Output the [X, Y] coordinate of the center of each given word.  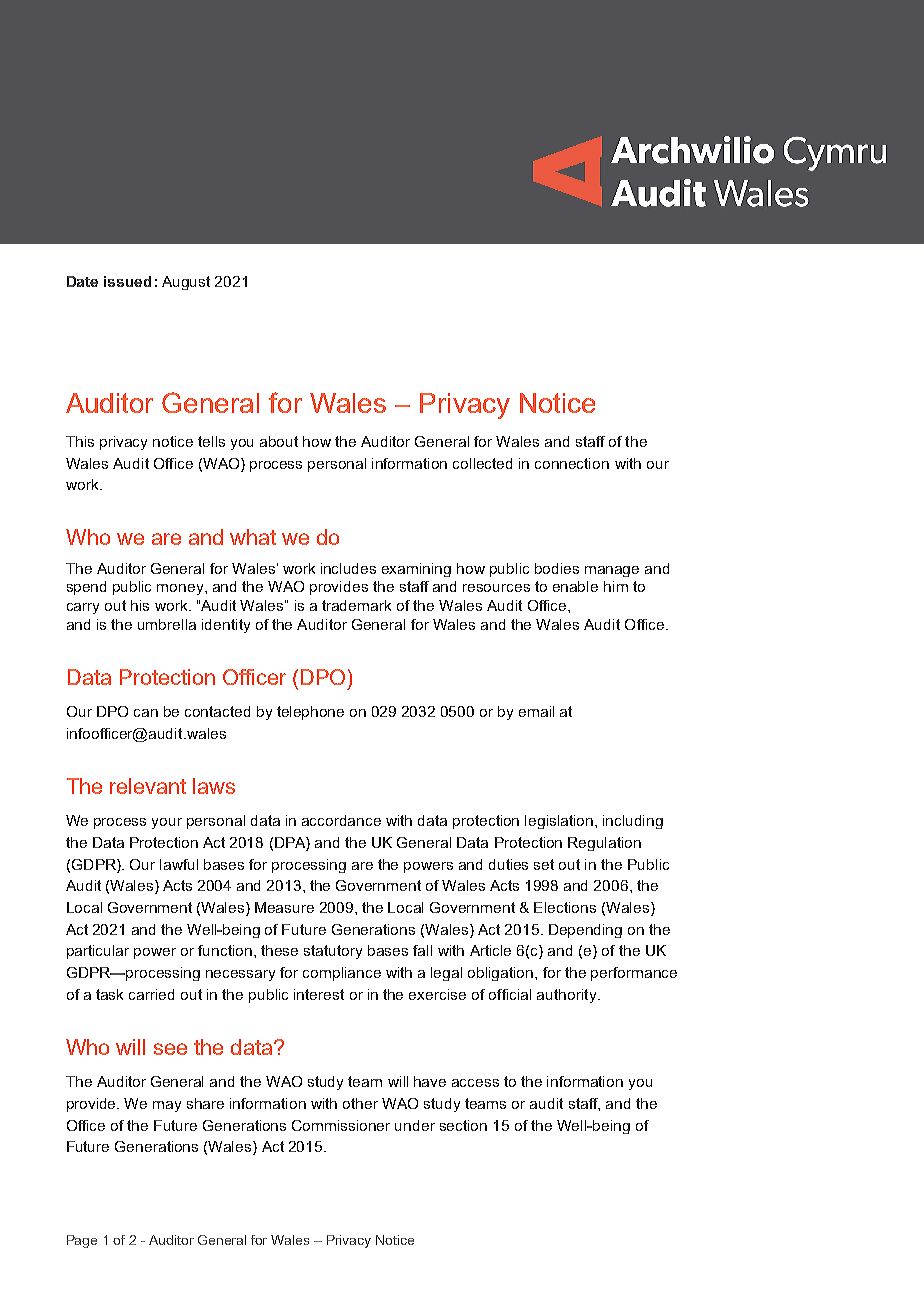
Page [82, 1241]
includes [348, 568]
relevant [148, 786]
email [536, 711]
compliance [342, 974]
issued [127, 281]
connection [572, 463]
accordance [341, 820]
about [279, 441]
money [181, 589]
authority [568, 996]
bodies [557, 568]
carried [151, 994]
